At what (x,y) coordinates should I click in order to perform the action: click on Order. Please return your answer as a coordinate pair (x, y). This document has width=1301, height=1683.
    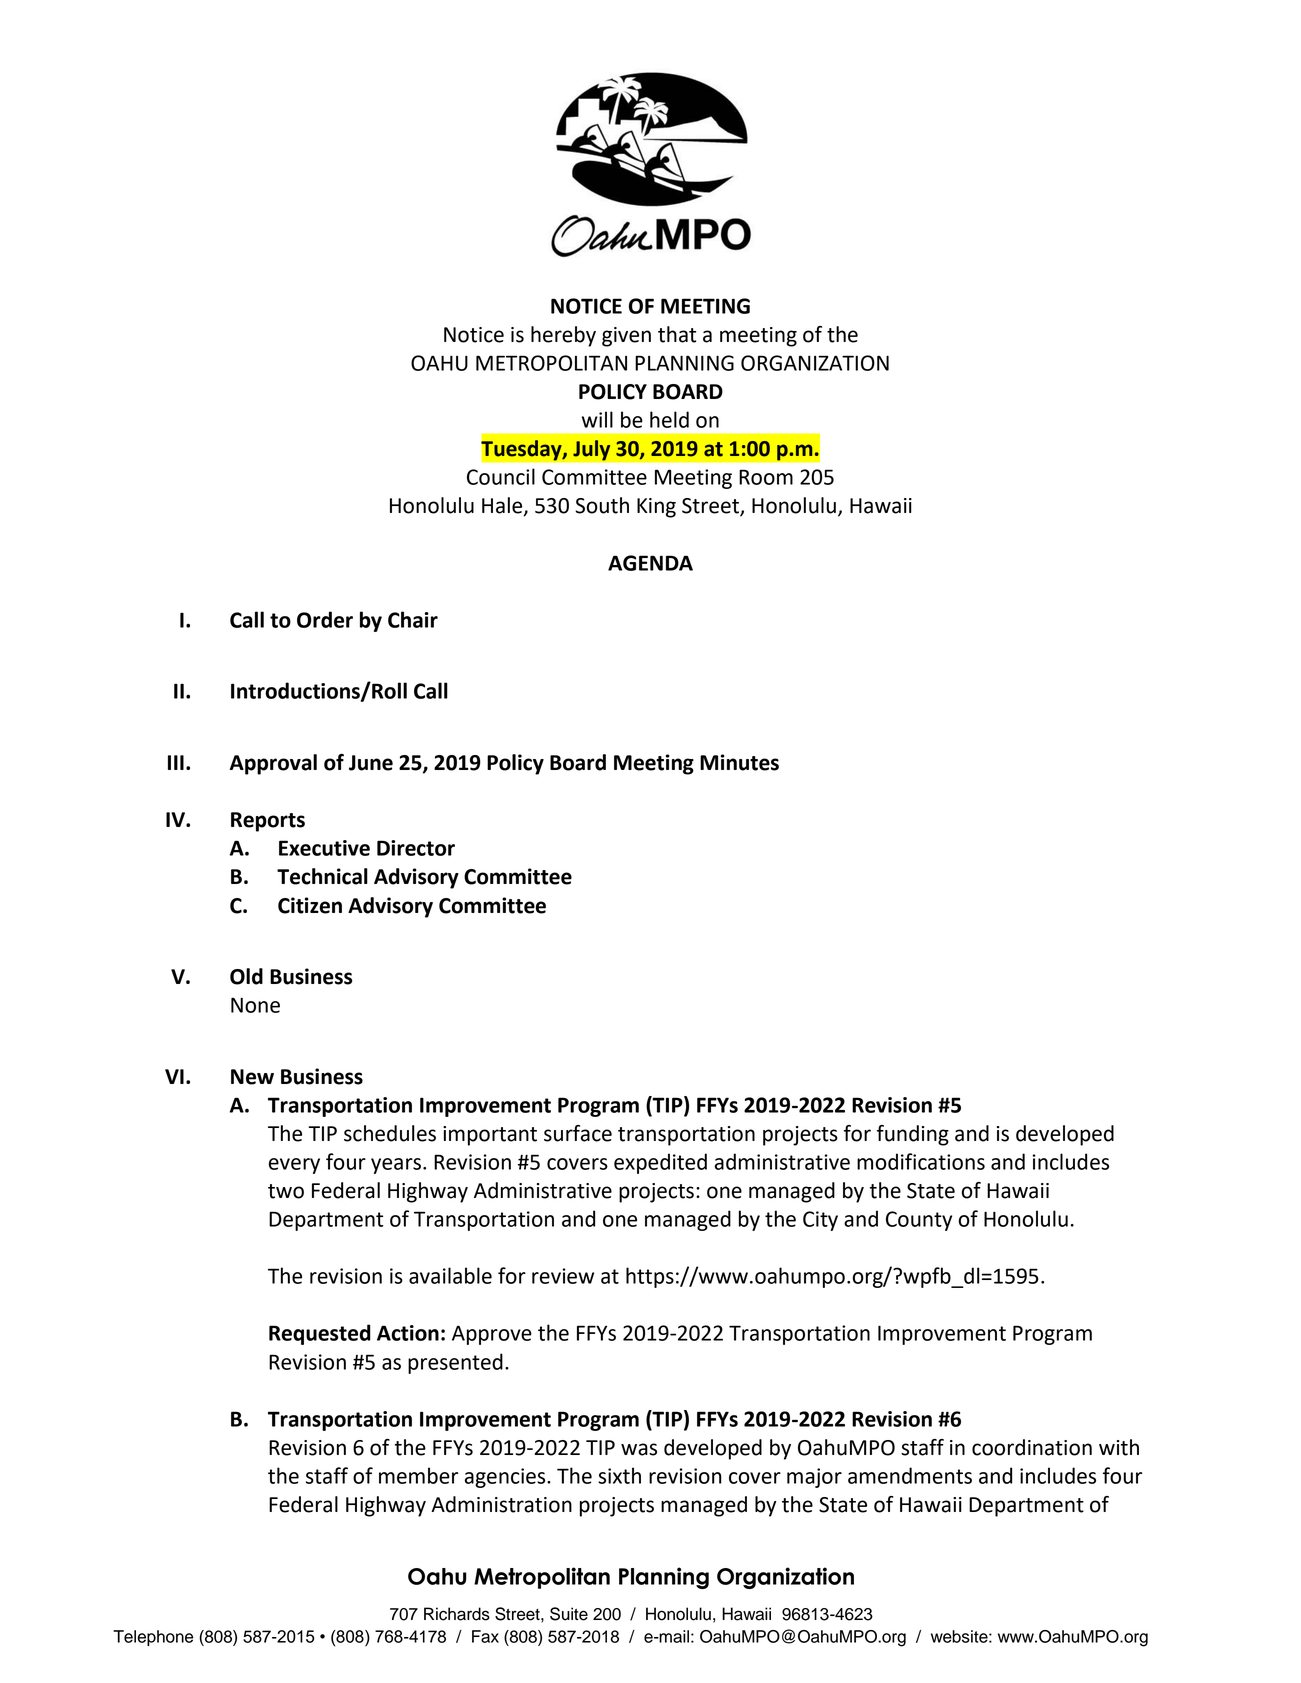
    Looking at the image, I should click on (325, 619).
